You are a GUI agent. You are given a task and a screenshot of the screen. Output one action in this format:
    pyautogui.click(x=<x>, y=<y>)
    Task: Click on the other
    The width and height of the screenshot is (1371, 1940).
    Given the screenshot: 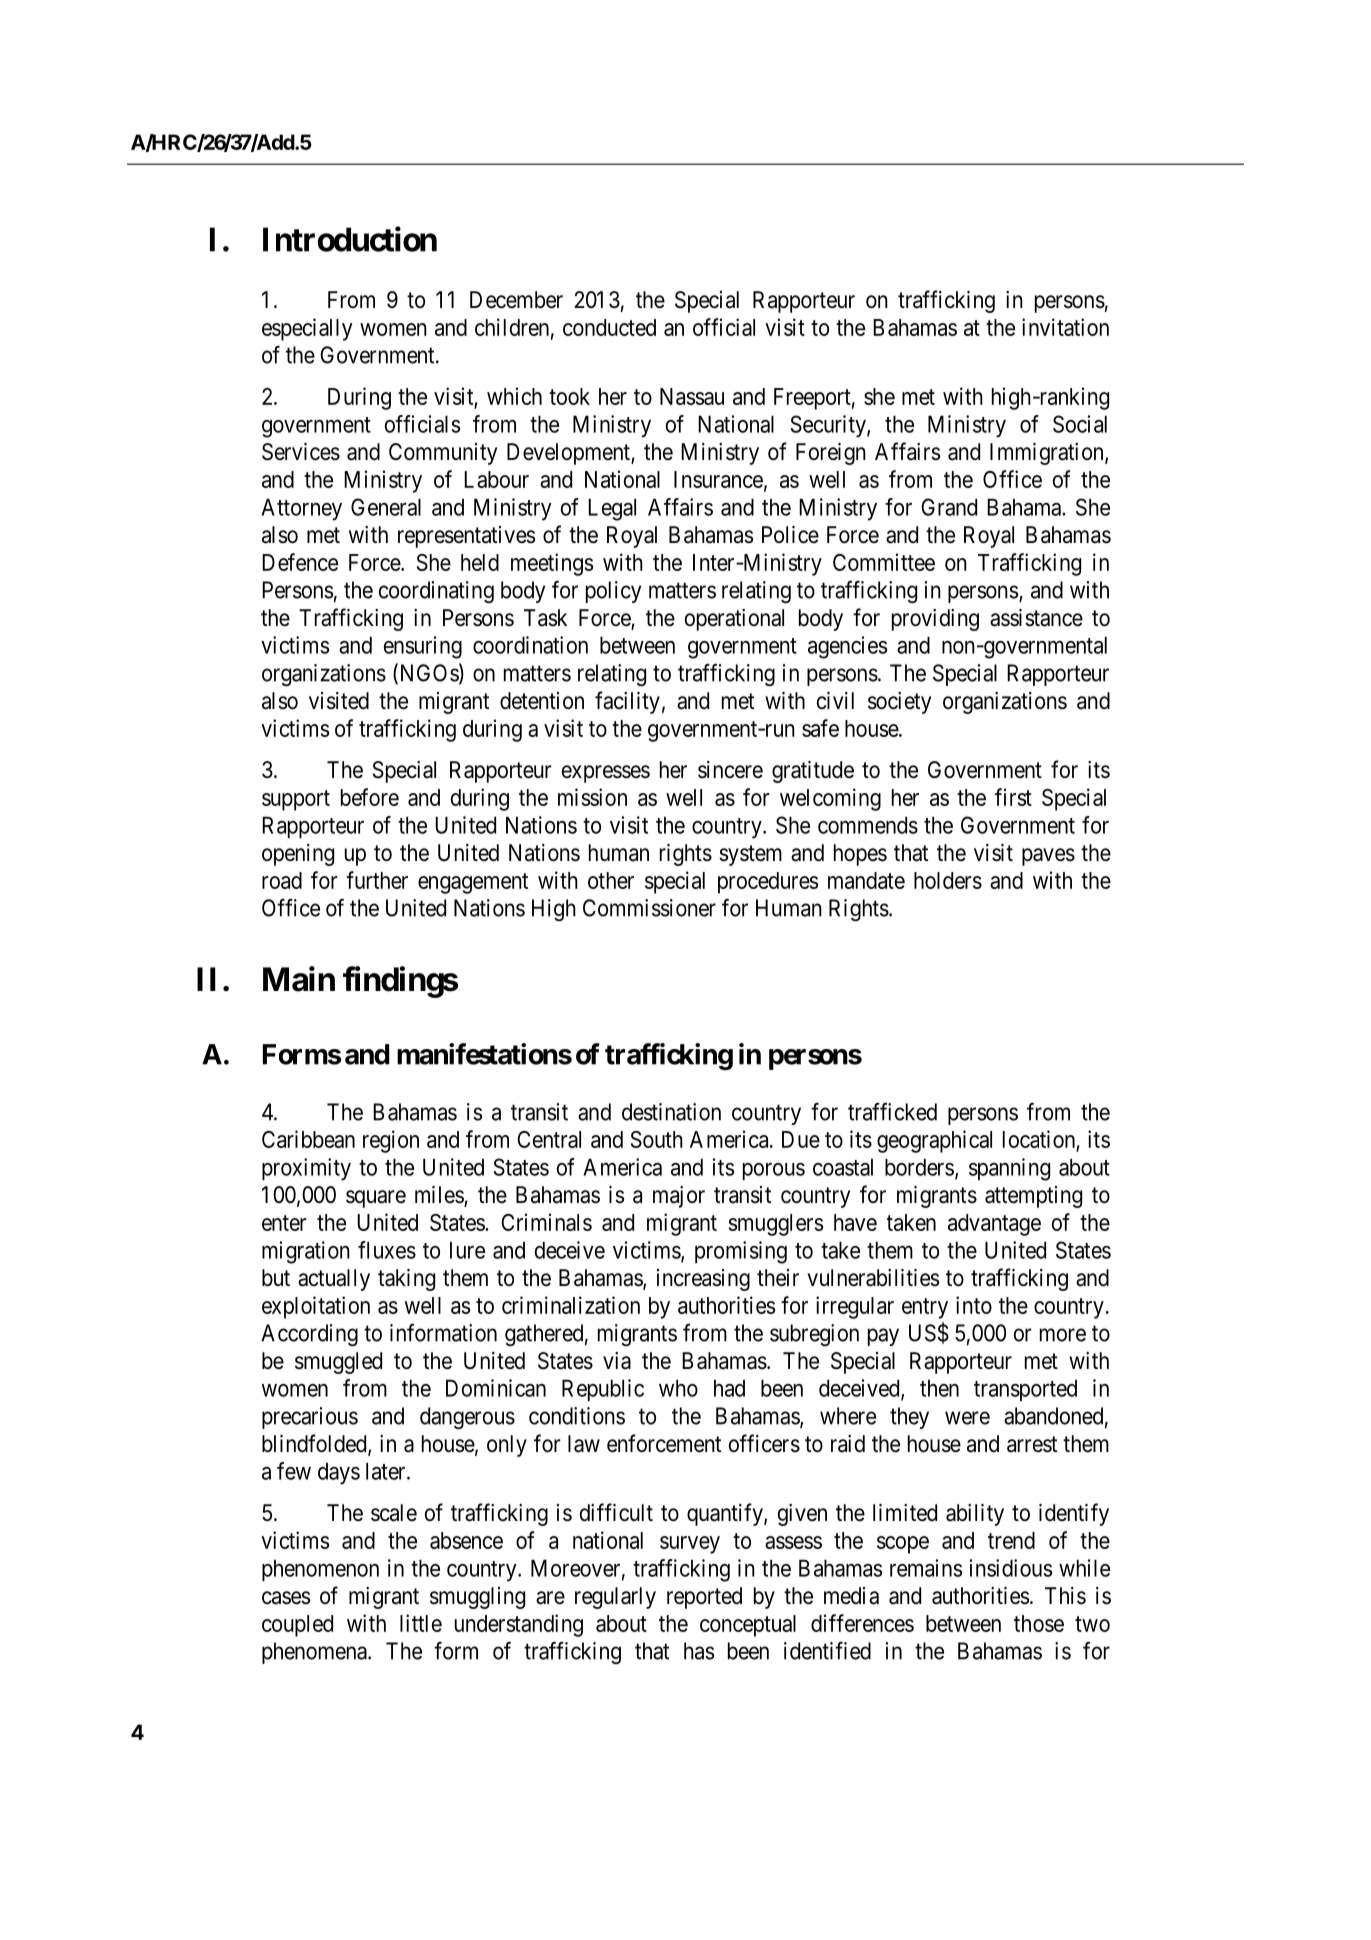 What is the action you would take?
    pyautogui.click(x=611, y=880)
